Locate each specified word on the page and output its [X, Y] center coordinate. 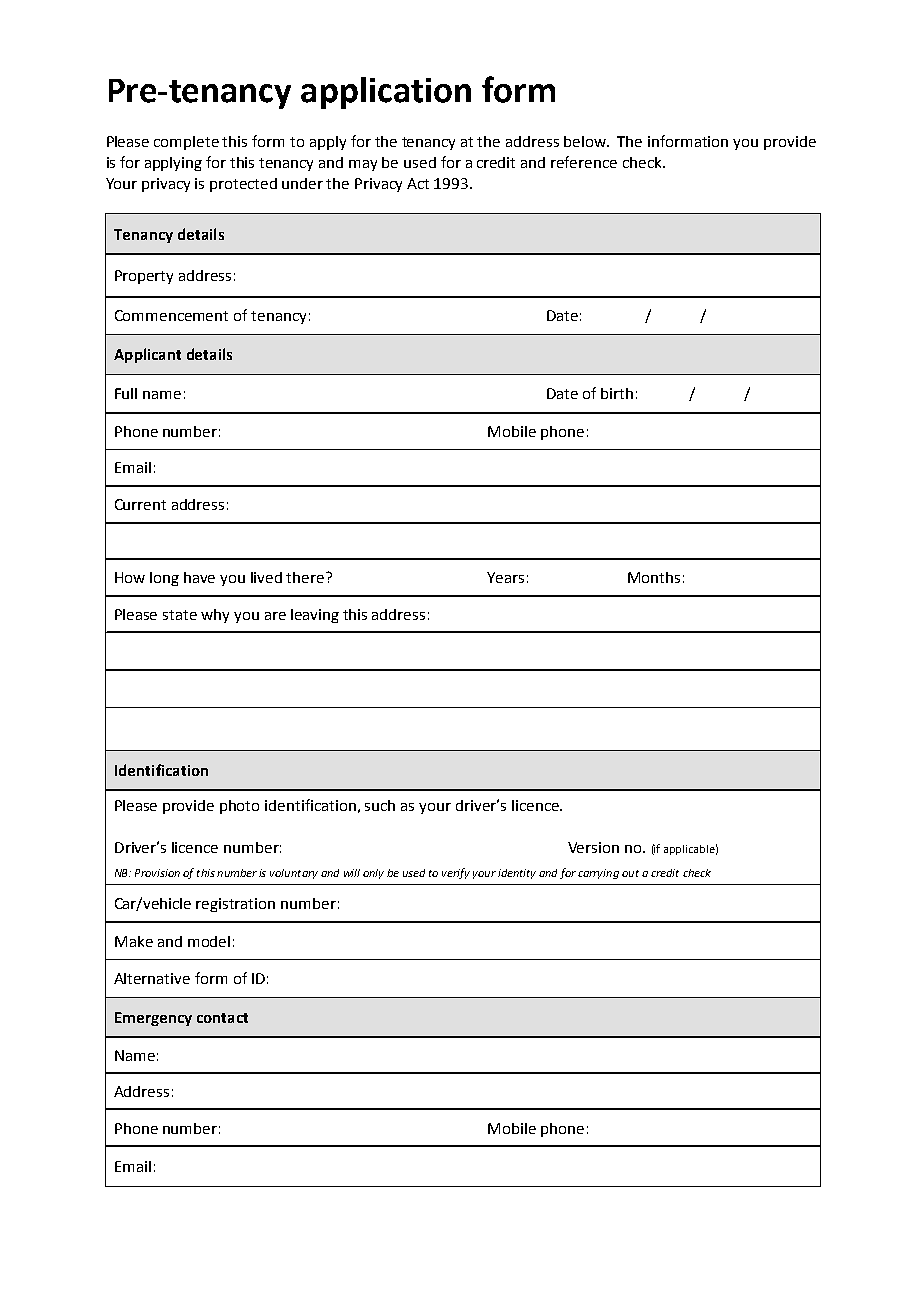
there [306, 577]
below [586, 141]
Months [654, 577]
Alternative [152, 978]
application [386, 93]
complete [186, 143]
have [199, 577]
